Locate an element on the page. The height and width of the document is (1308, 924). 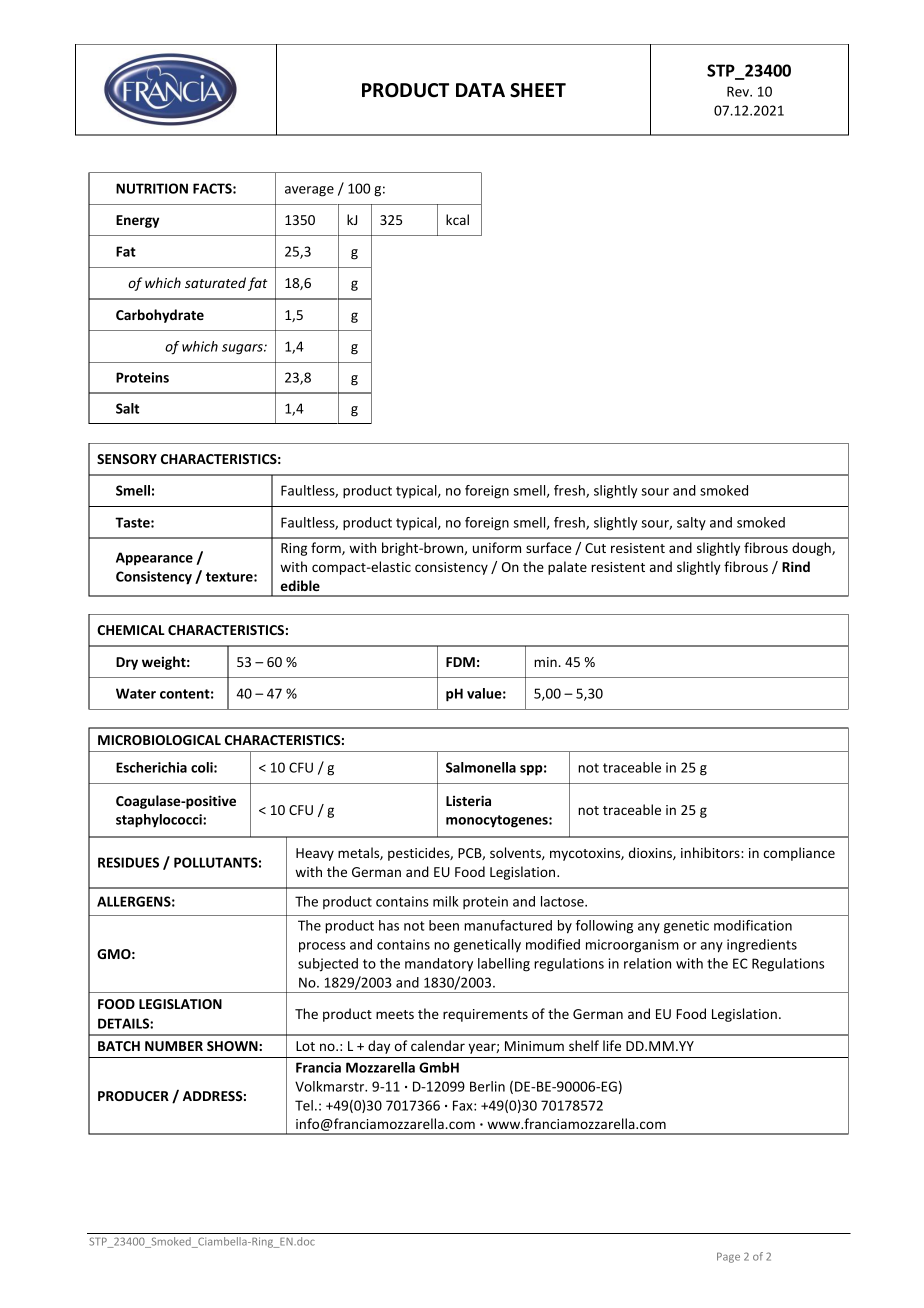
dough is located at coordinates (812, 549).
